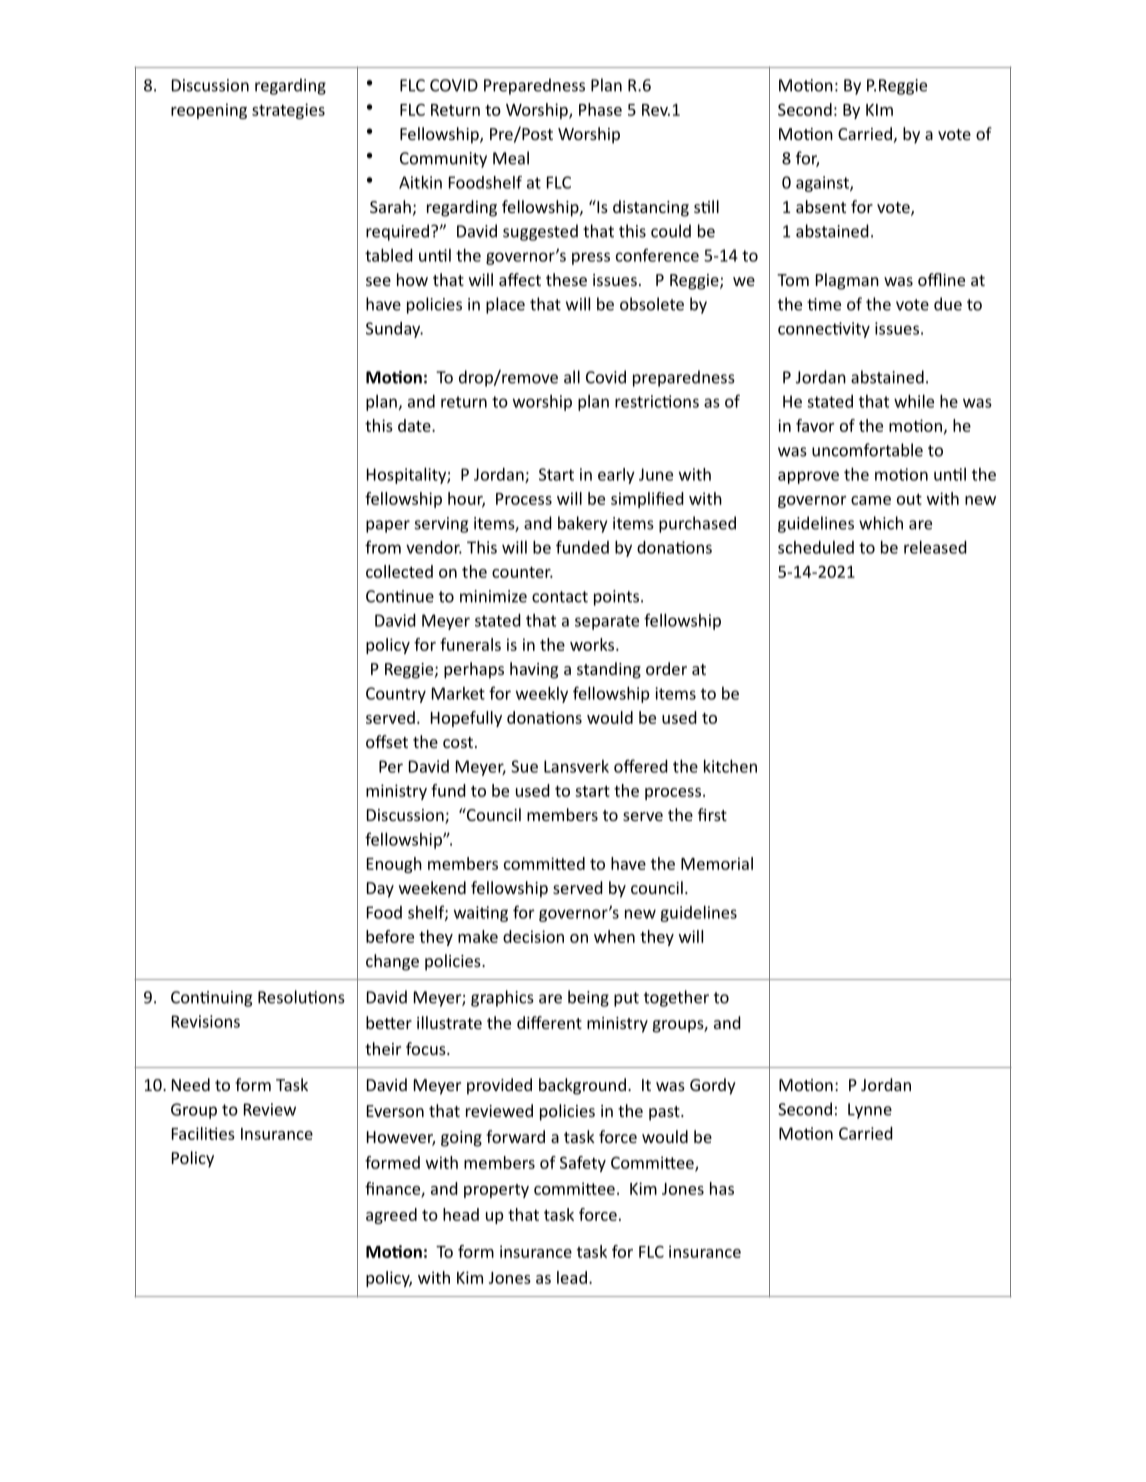  What do you see at coordinates (301, 997) in the page?
I see `Resolutions` at bounding box center [301, 997].
